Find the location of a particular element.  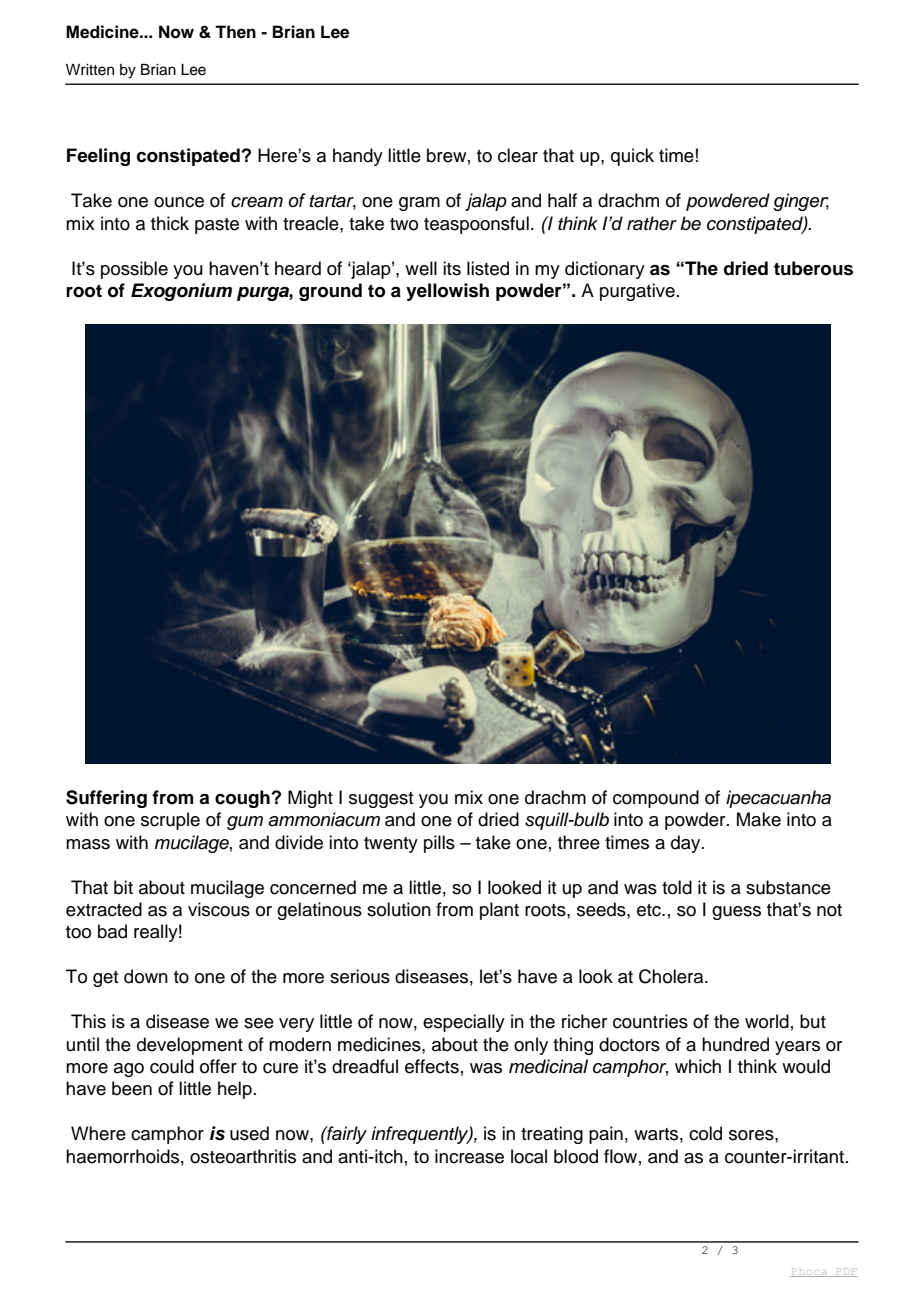

Then is located at coordinates (235, 32).
